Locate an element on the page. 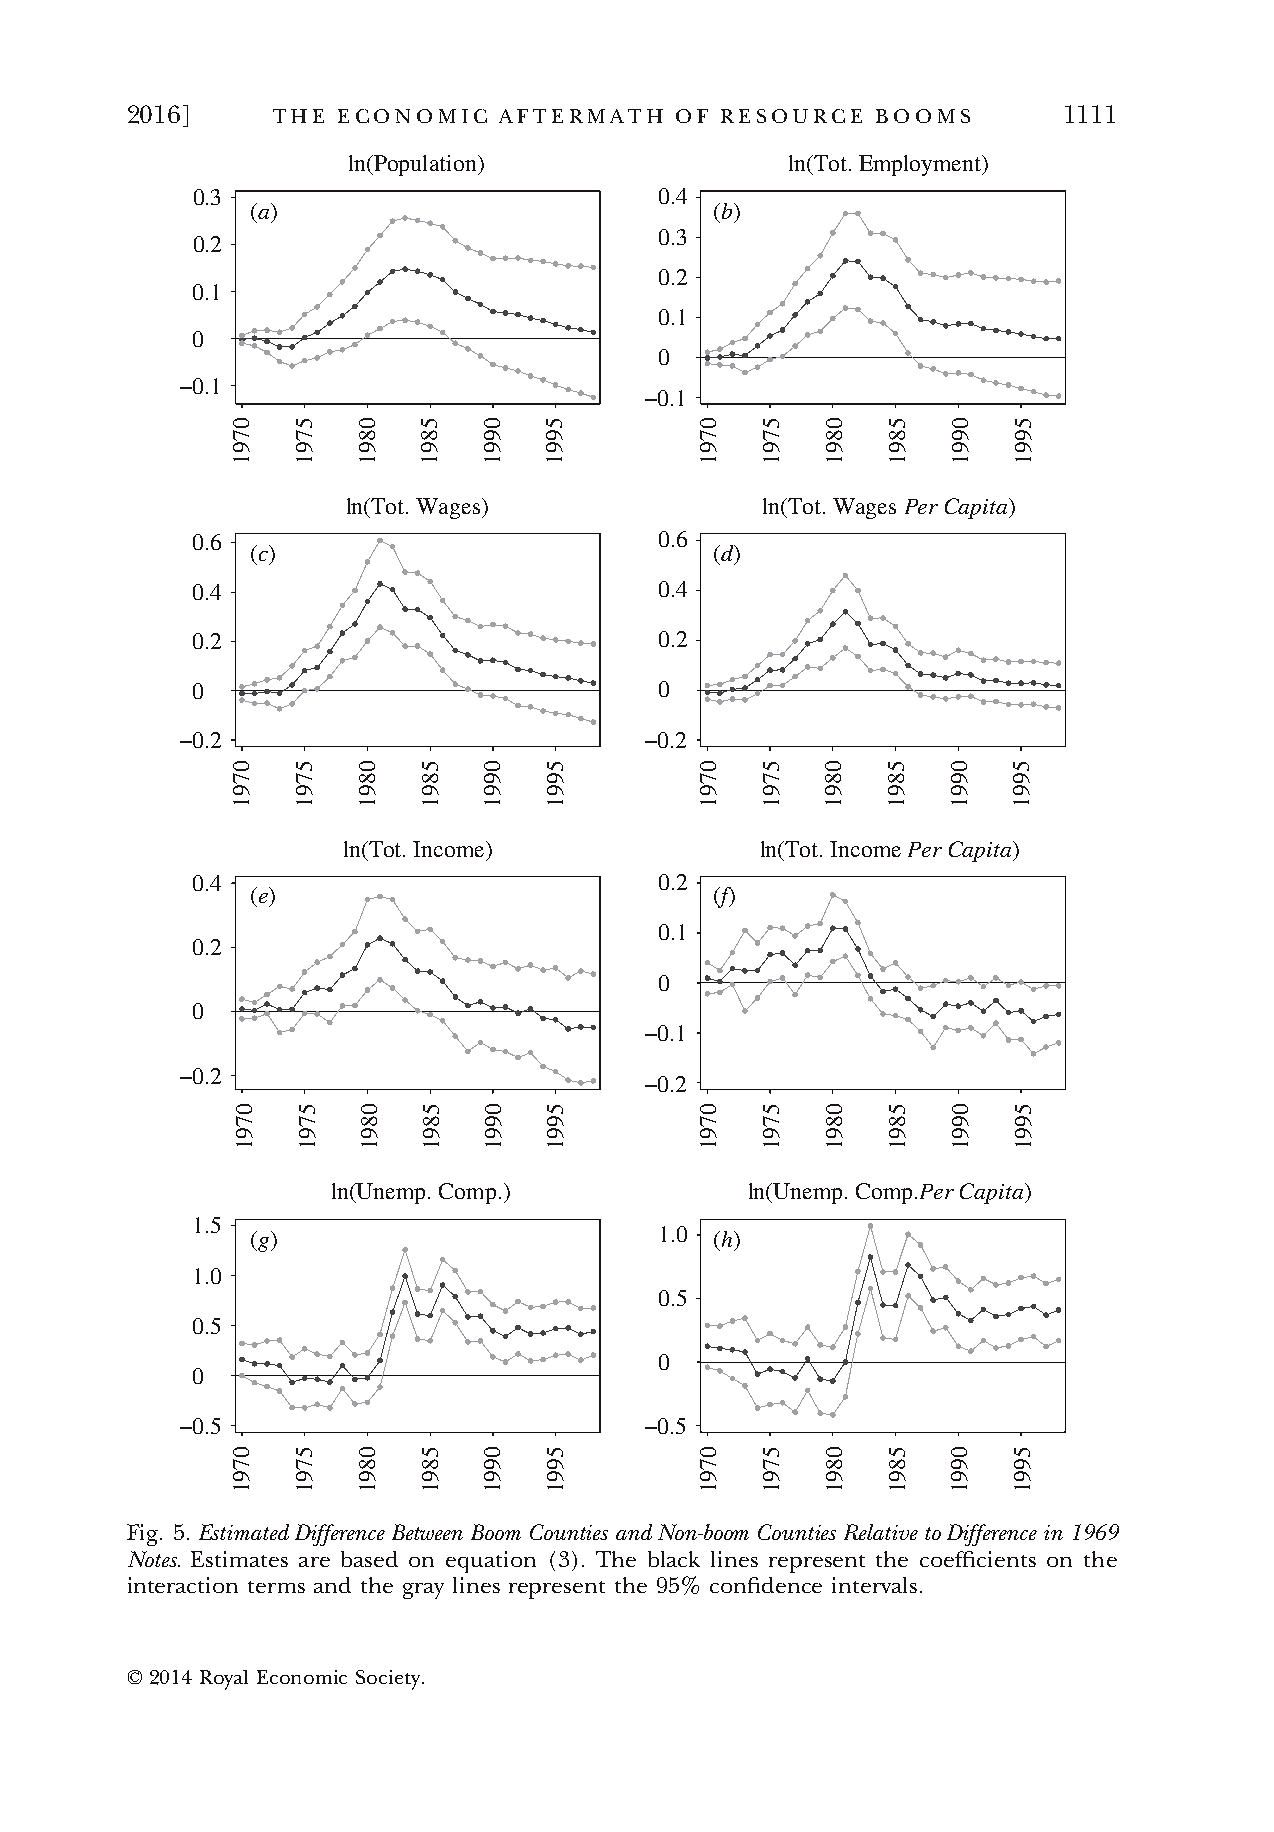 This image has width=1274, height=1832. confidence is located at coordinates (766, 1585).
